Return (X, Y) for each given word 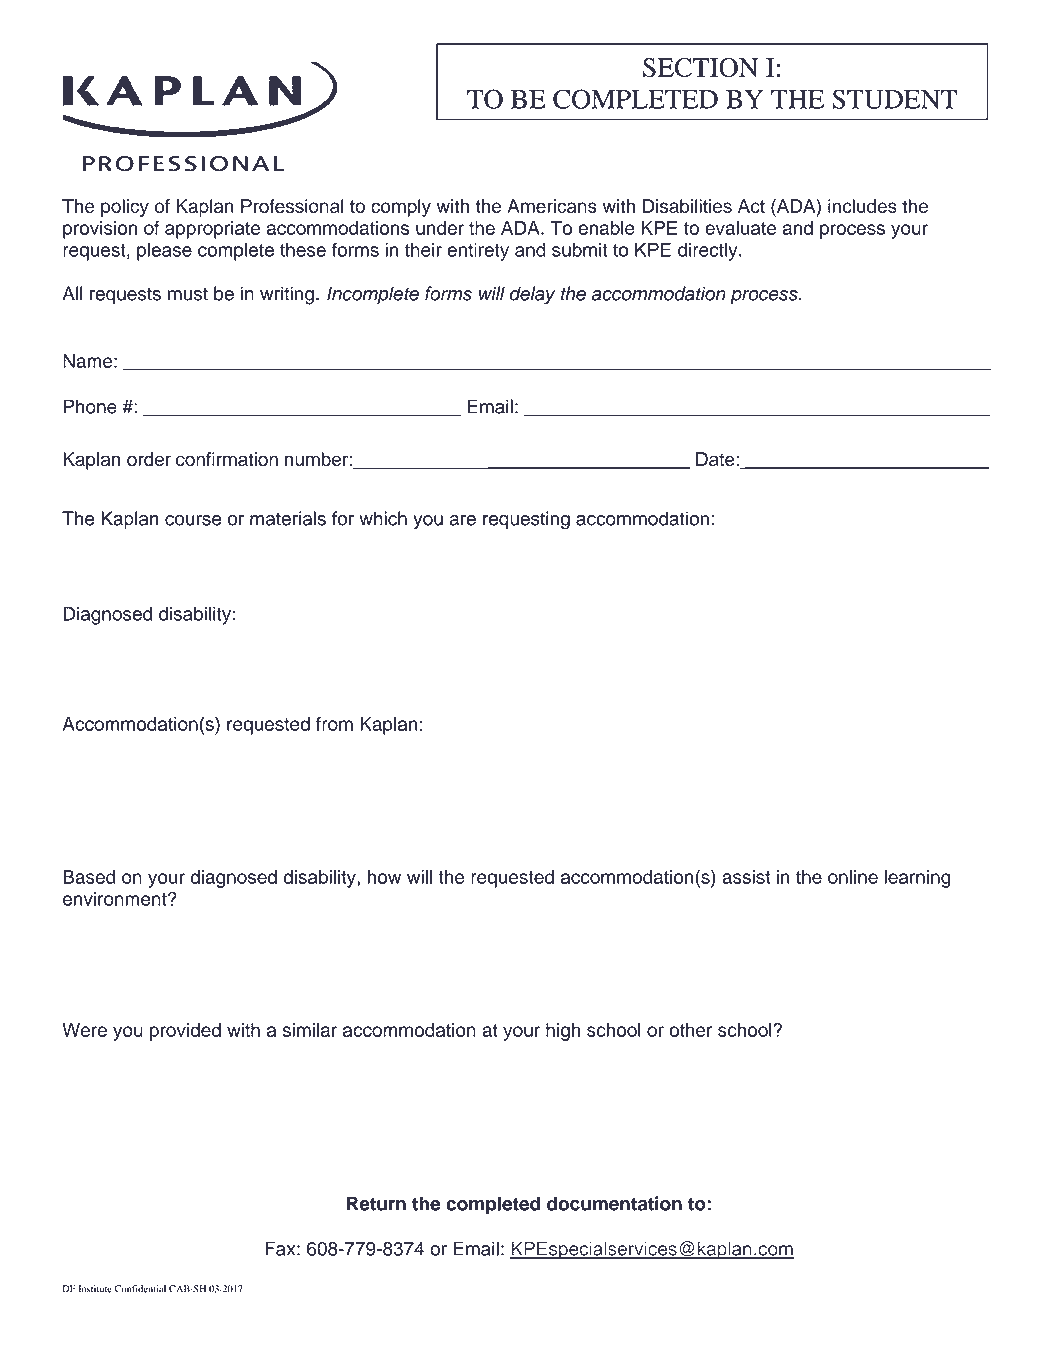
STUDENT (894, 99)
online (853, 877)
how (384, 877)
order (149, 459)
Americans (552, 206)
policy (125, 208)
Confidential (140, 1289)
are (462, 520)
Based (89, 877)
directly (709, 251)
